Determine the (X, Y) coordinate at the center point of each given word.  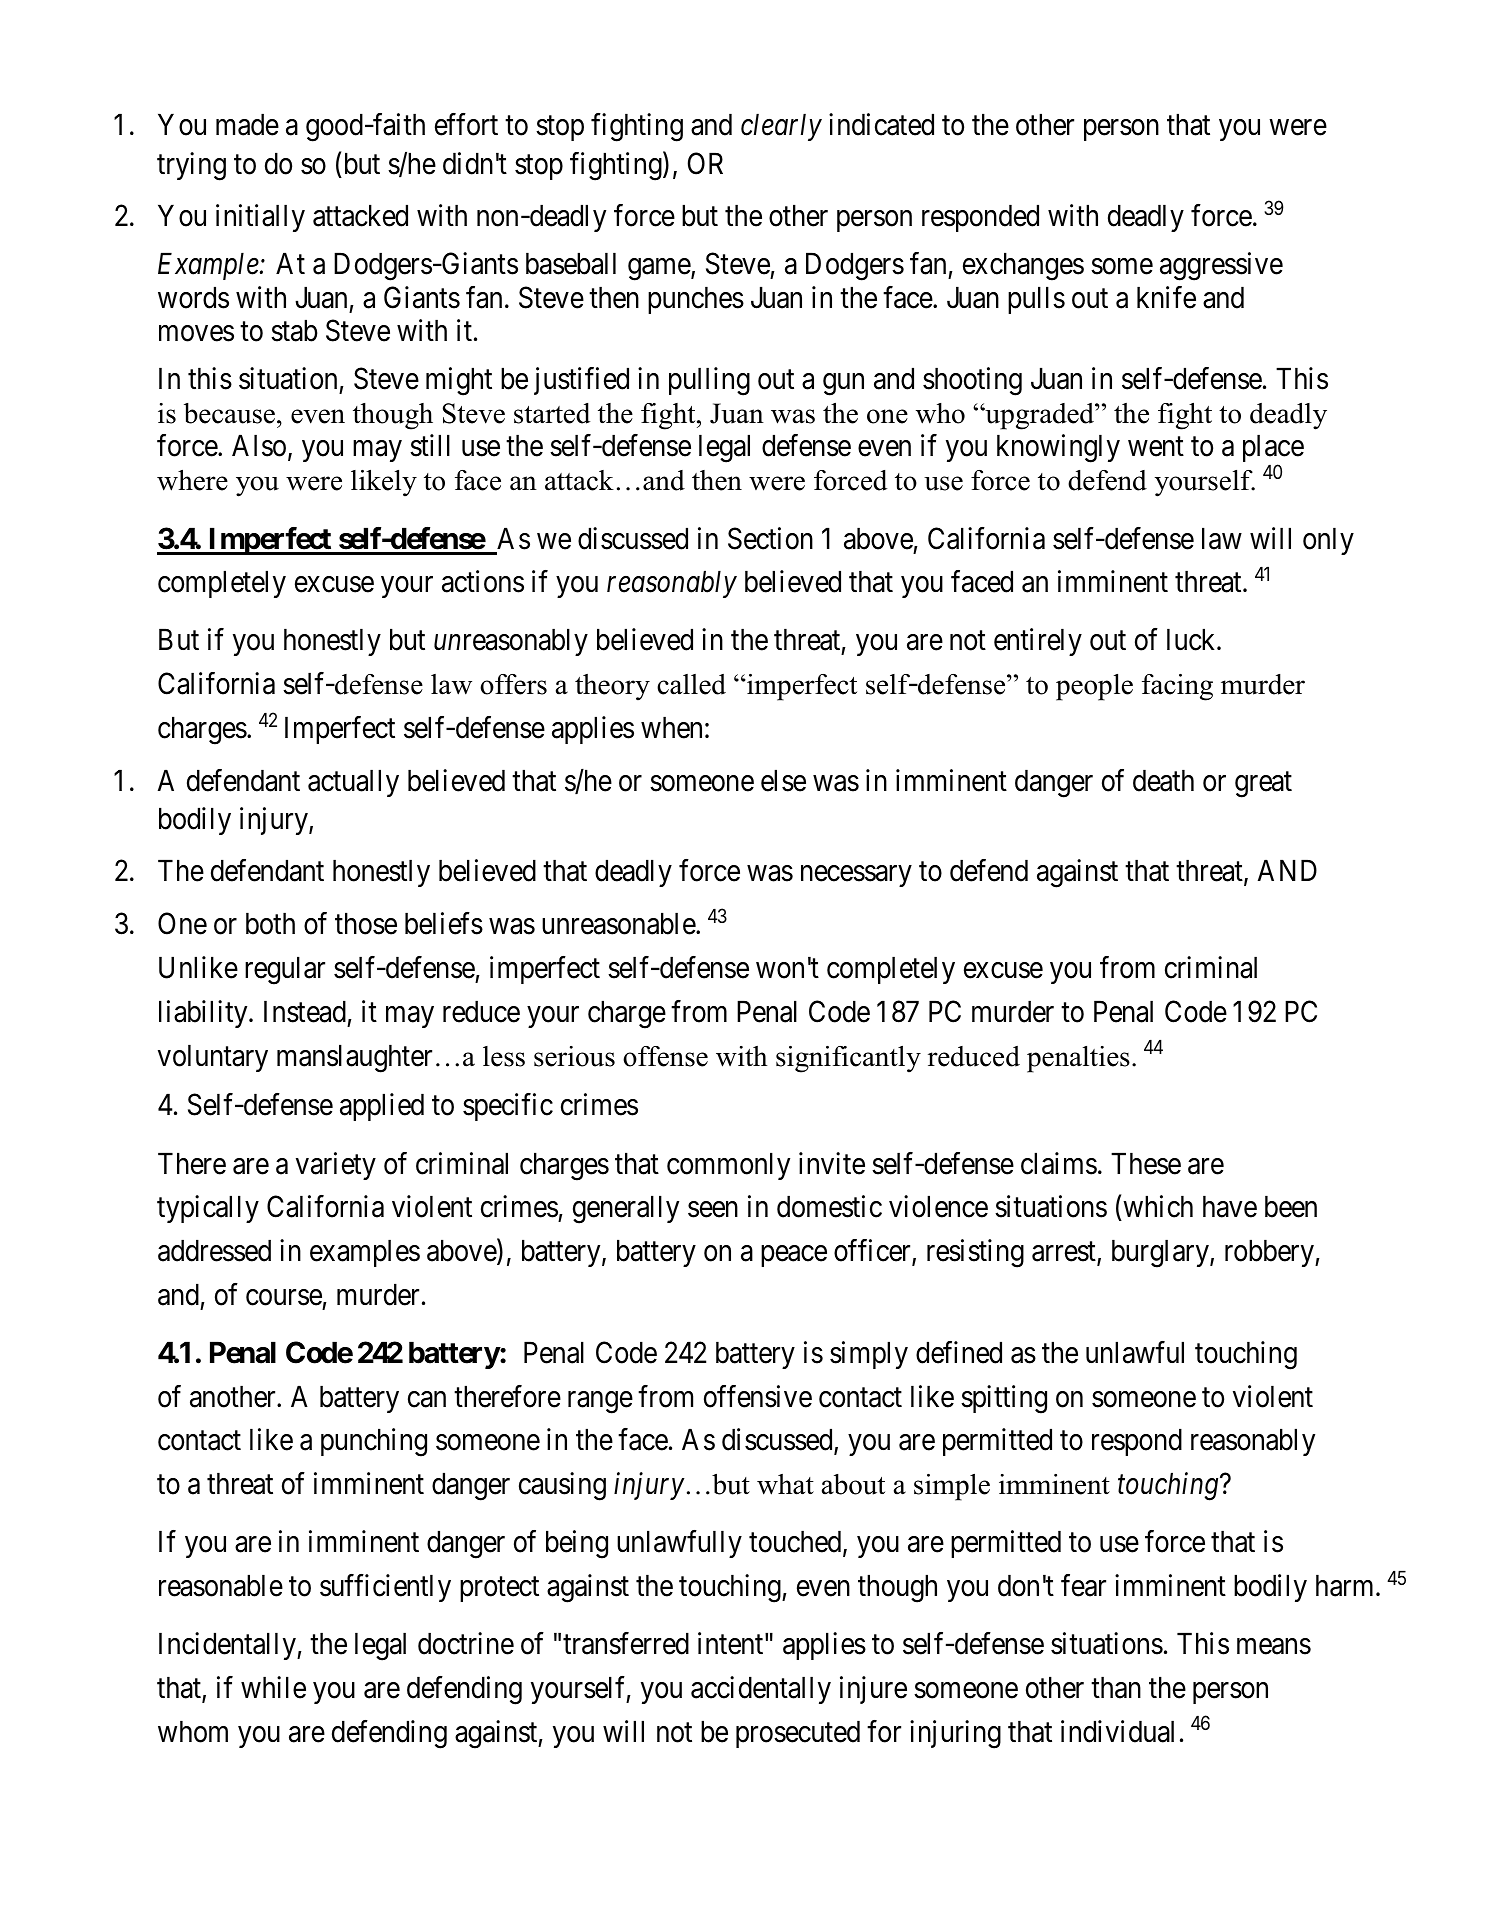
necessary (856, 876)
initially (260, 218)
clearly (781, 127)
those (366, 924)
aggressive (1221, 267)
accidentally (761, 1690)
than (1116, 1688)
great (1263, 785)
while (273, 1687)
